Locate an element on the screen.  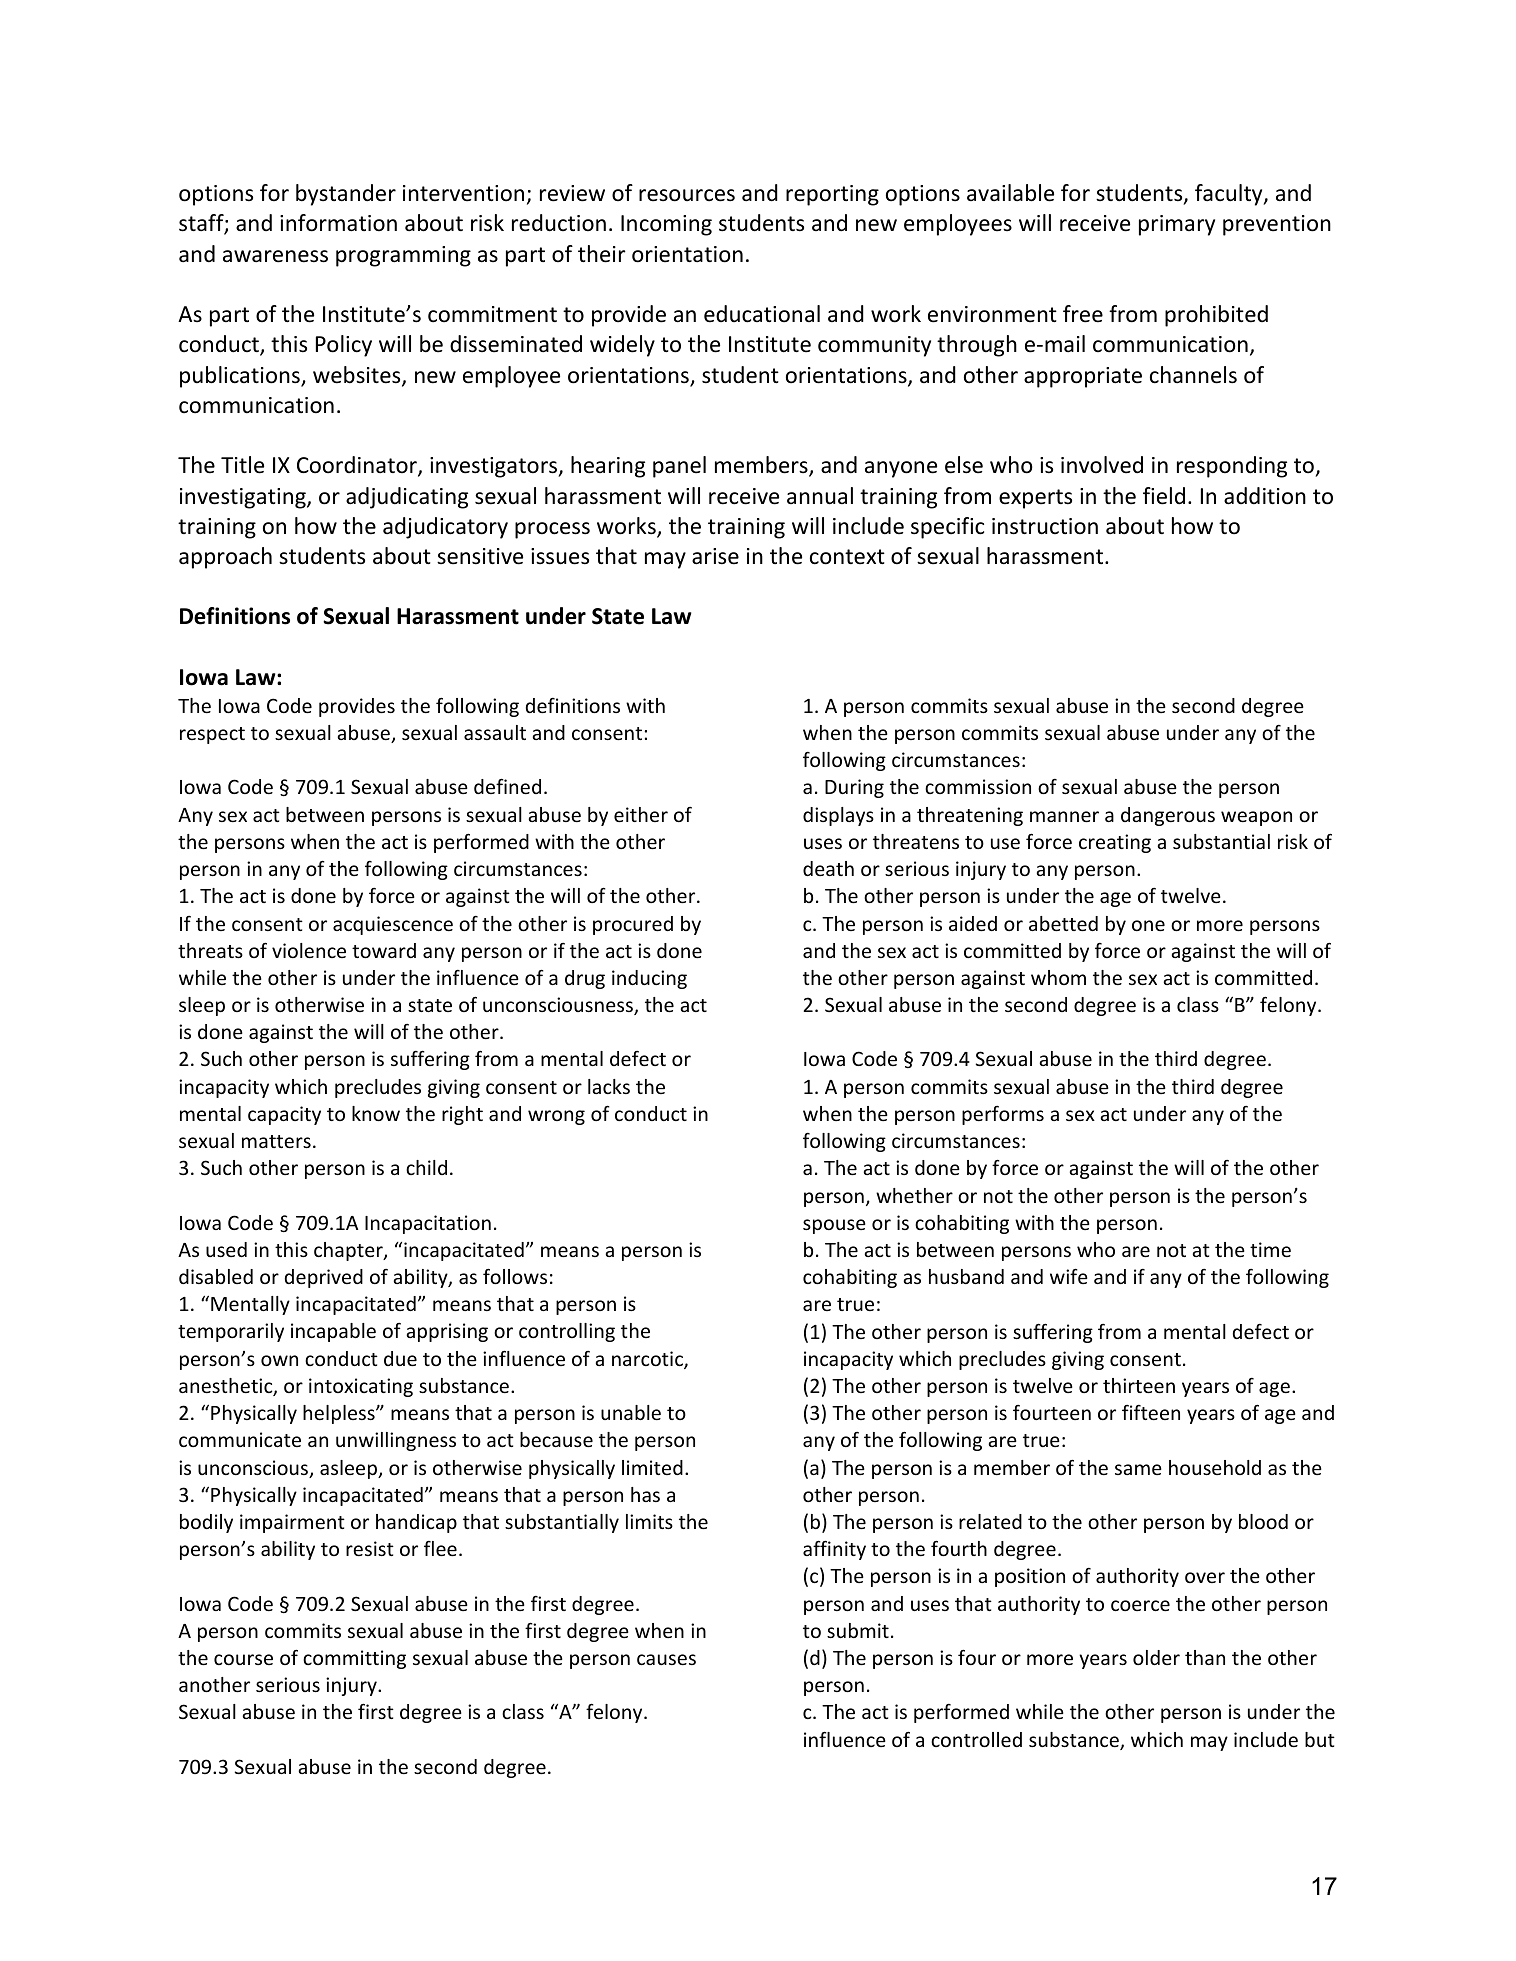
than is located at coordinates (1205, 1657).
